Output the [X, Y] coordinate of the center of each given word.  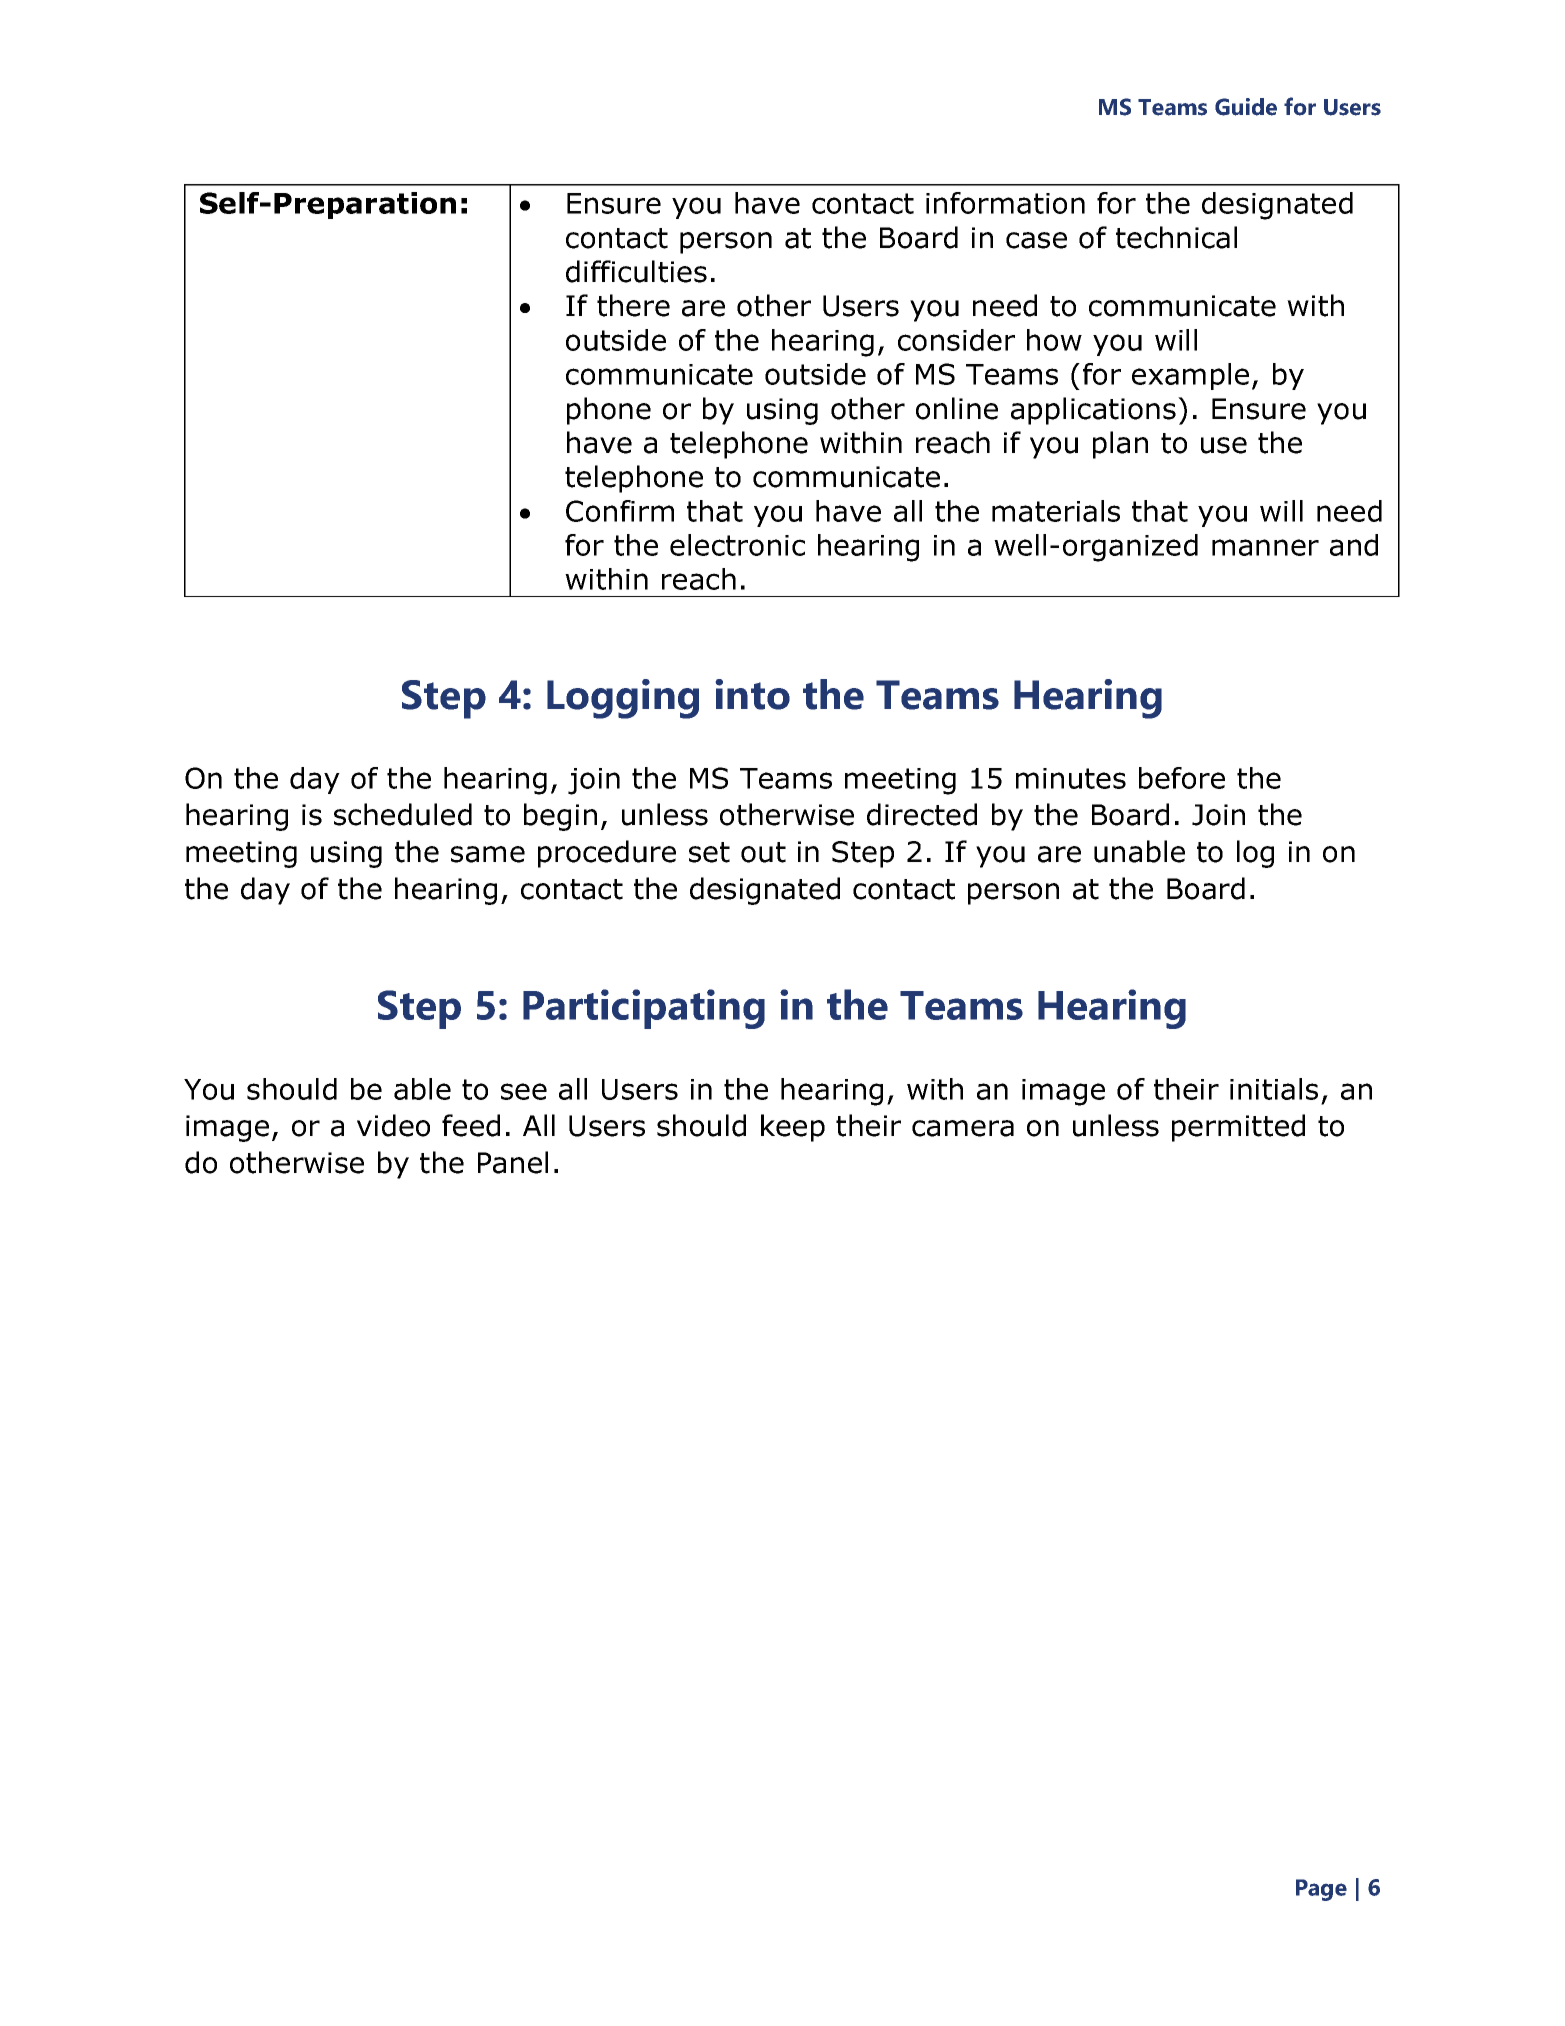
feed [471, 1125]
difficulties [636, 271]
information [1005, 203]
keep [793, 1128]
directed [922, 814]
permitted [1238, 1128]
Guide [1246, 107]
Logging [623, 699]
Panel [513, 1162]
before [1182, 778]
